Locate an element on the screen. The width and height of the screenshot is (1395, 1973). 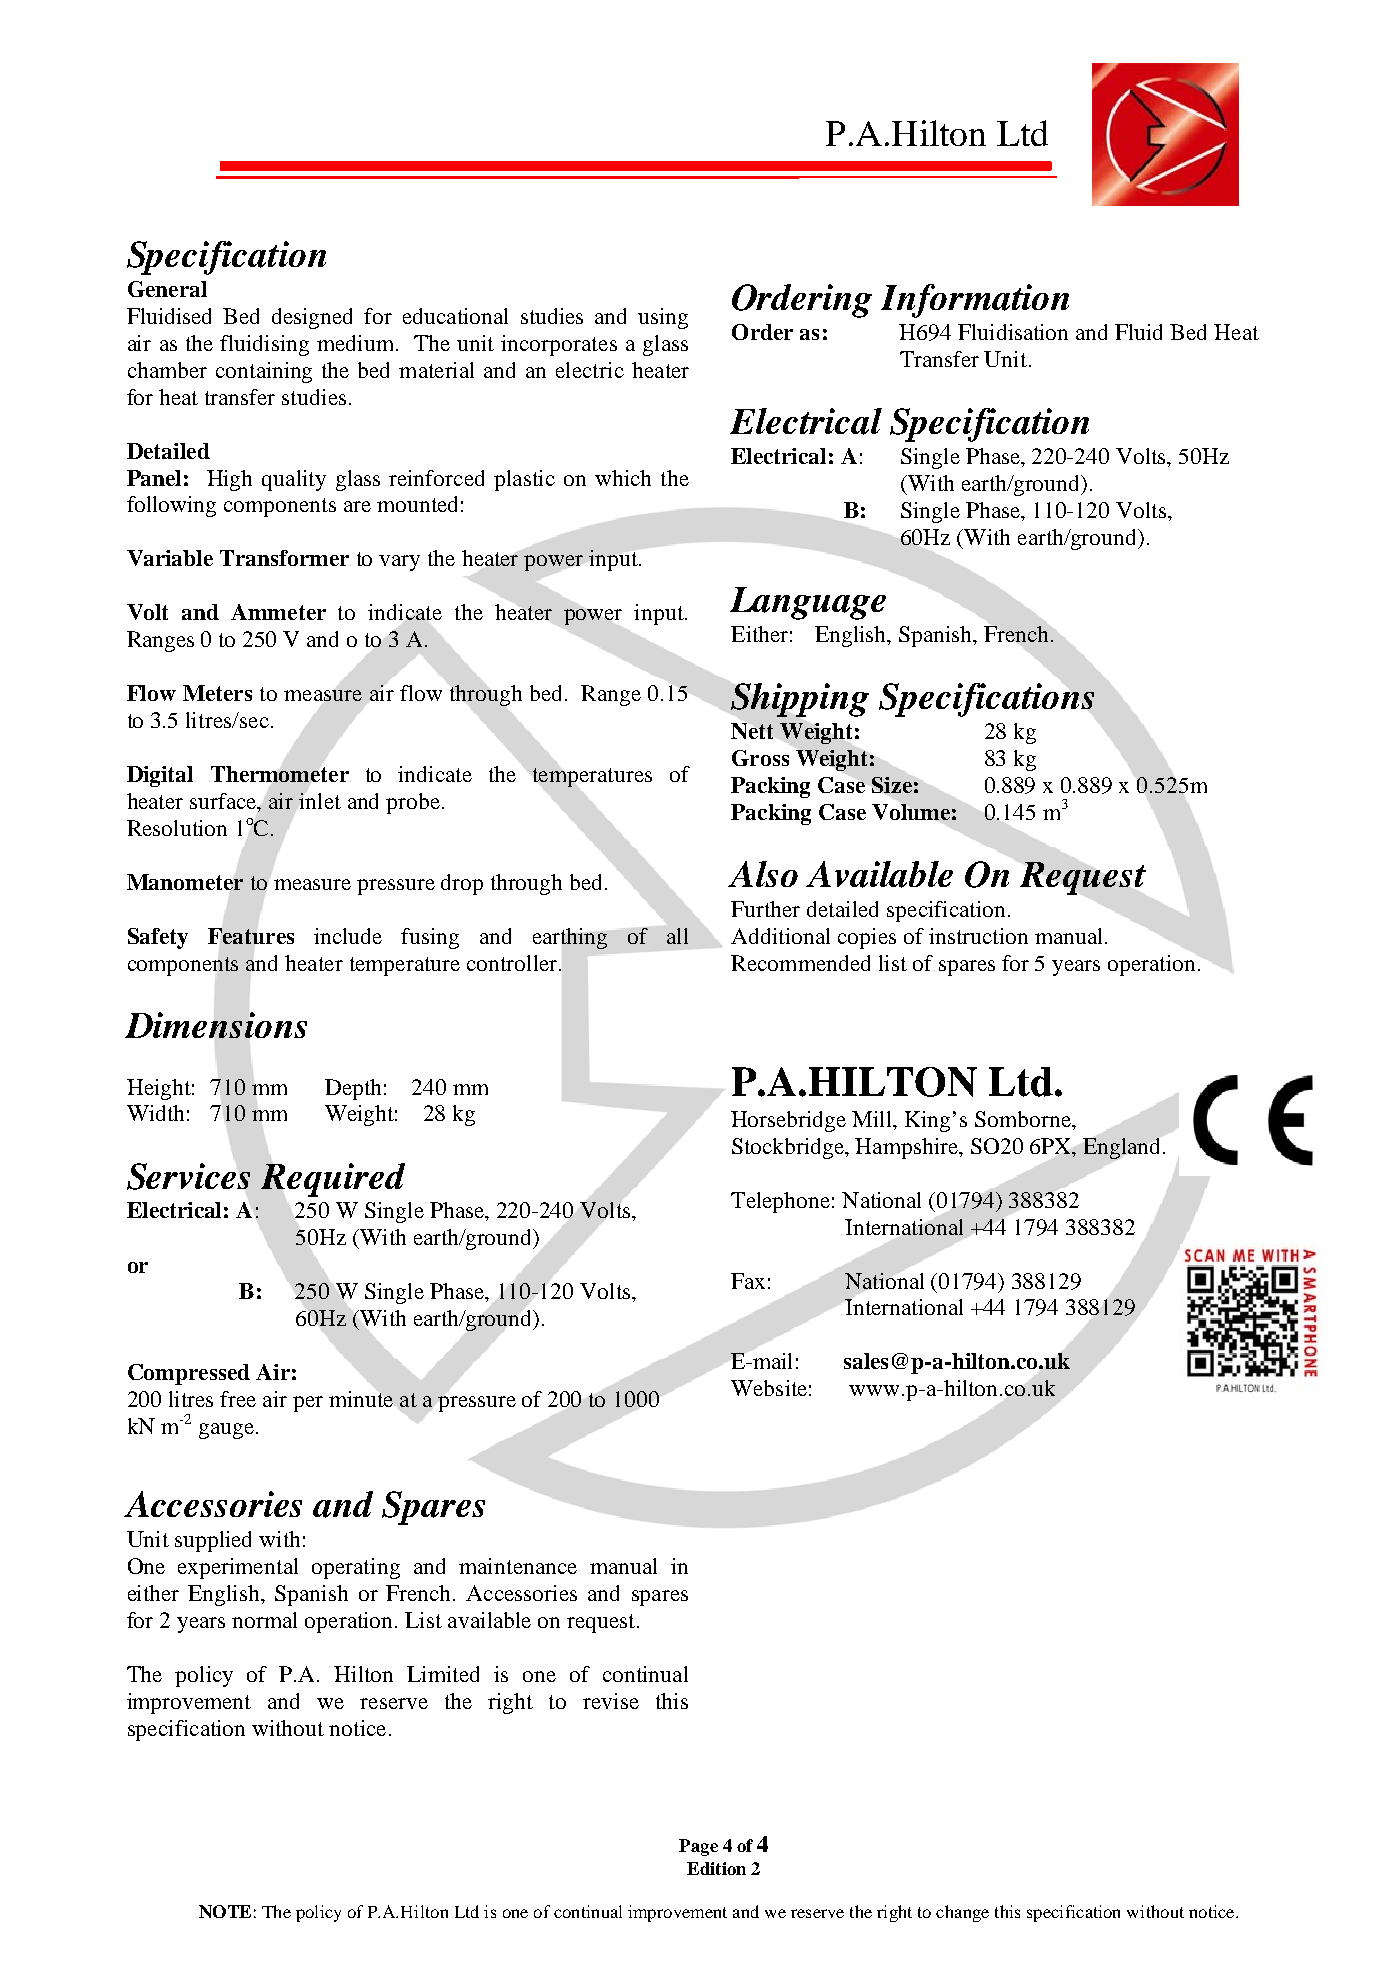
incorporates is located at coordinates (559, 345).
